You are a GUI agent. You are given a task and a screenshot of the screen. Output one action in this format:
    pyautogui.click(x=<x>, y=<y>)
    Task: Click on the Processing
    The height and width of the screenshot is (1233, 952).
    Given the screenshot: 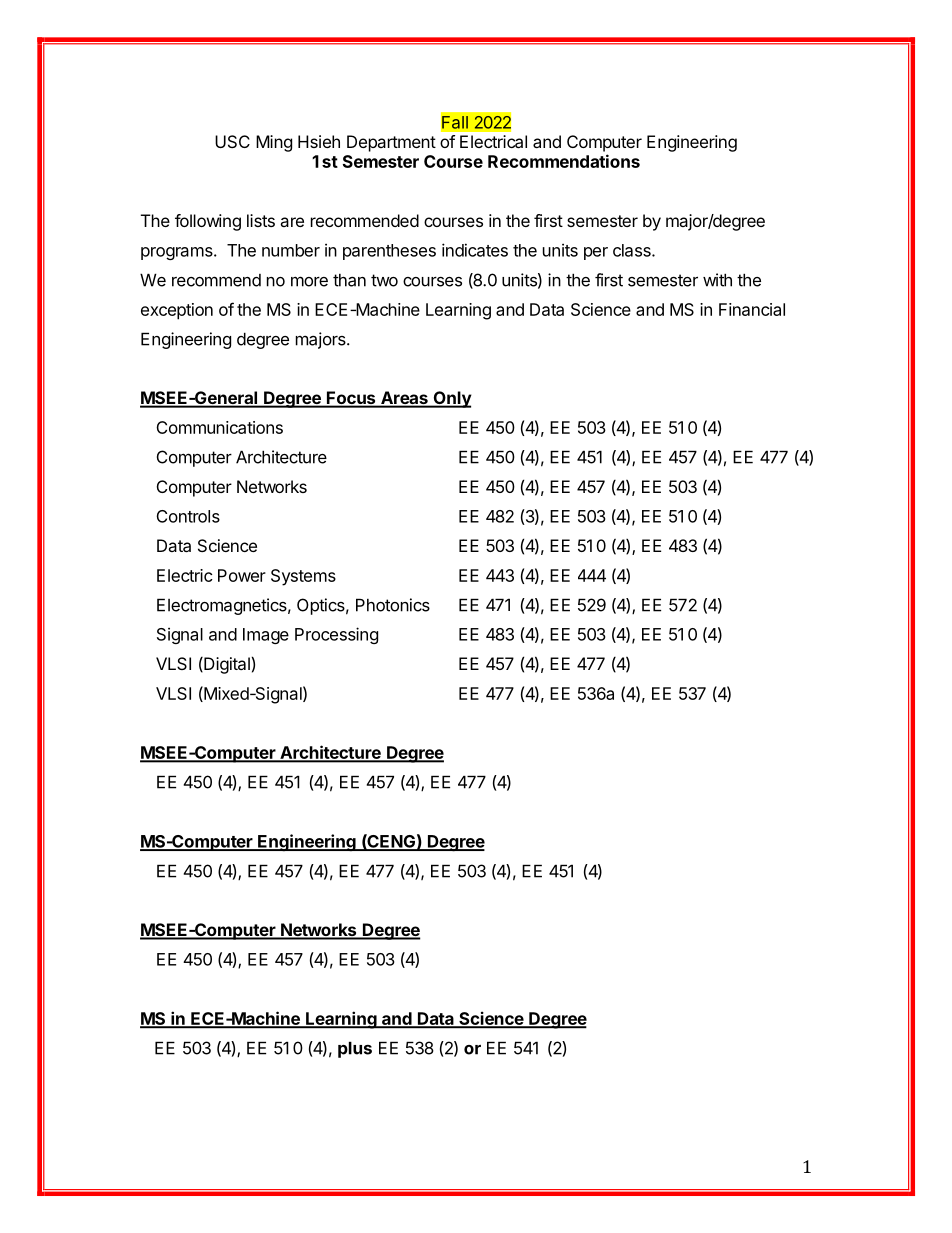 What is the action you would take?
    pyautogui.click(x=336, y=635)
